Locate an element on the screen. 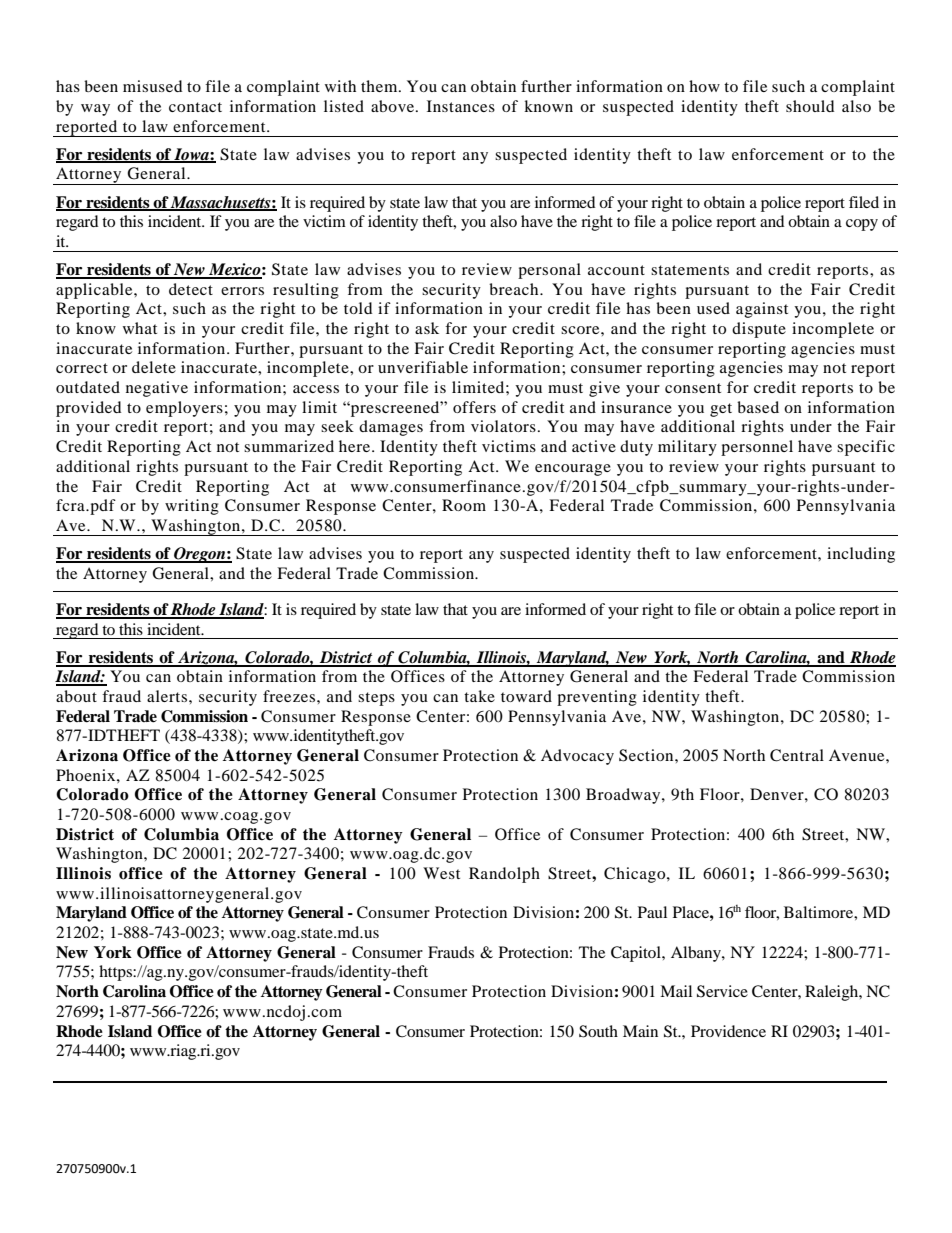 This screenshot has height=1233, width=952. West is located at coordinates (441, 873).
